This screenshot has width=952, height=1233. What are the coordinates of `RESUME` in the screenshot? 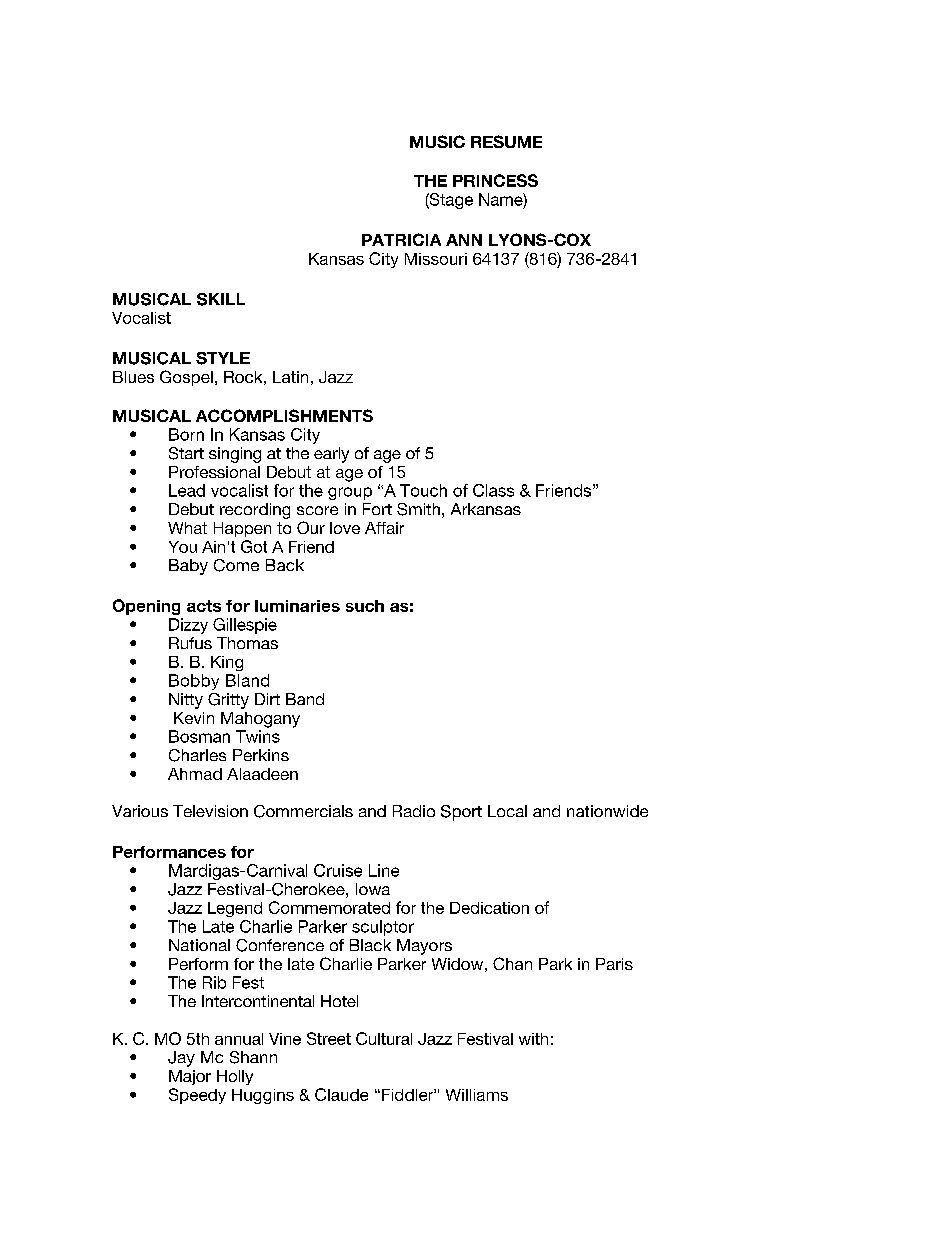 It's located at (506, 141).
